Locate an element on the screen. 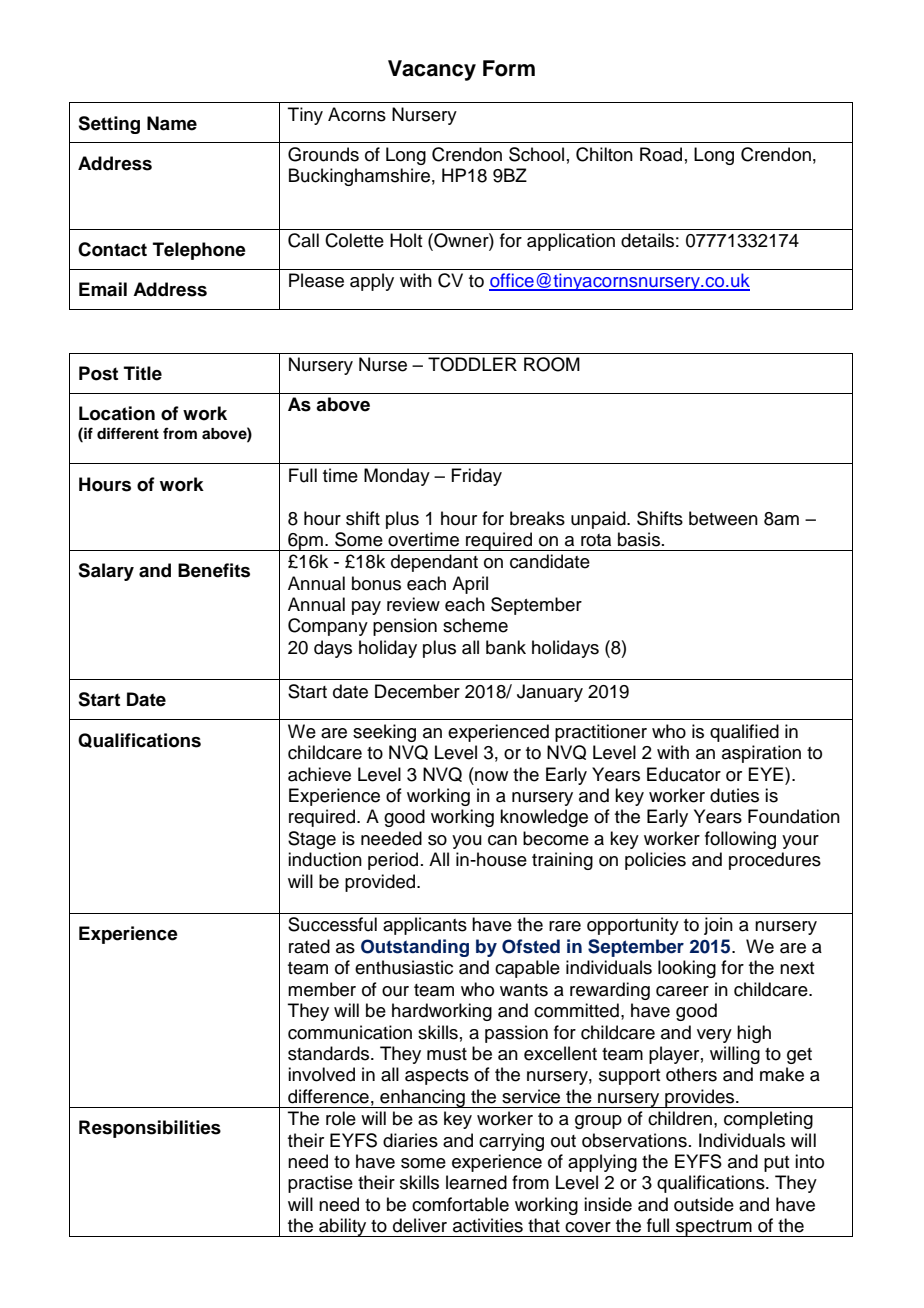 The width and height of the screenshot is (924, 1308). outside is located at coordinates (704, 1204).
